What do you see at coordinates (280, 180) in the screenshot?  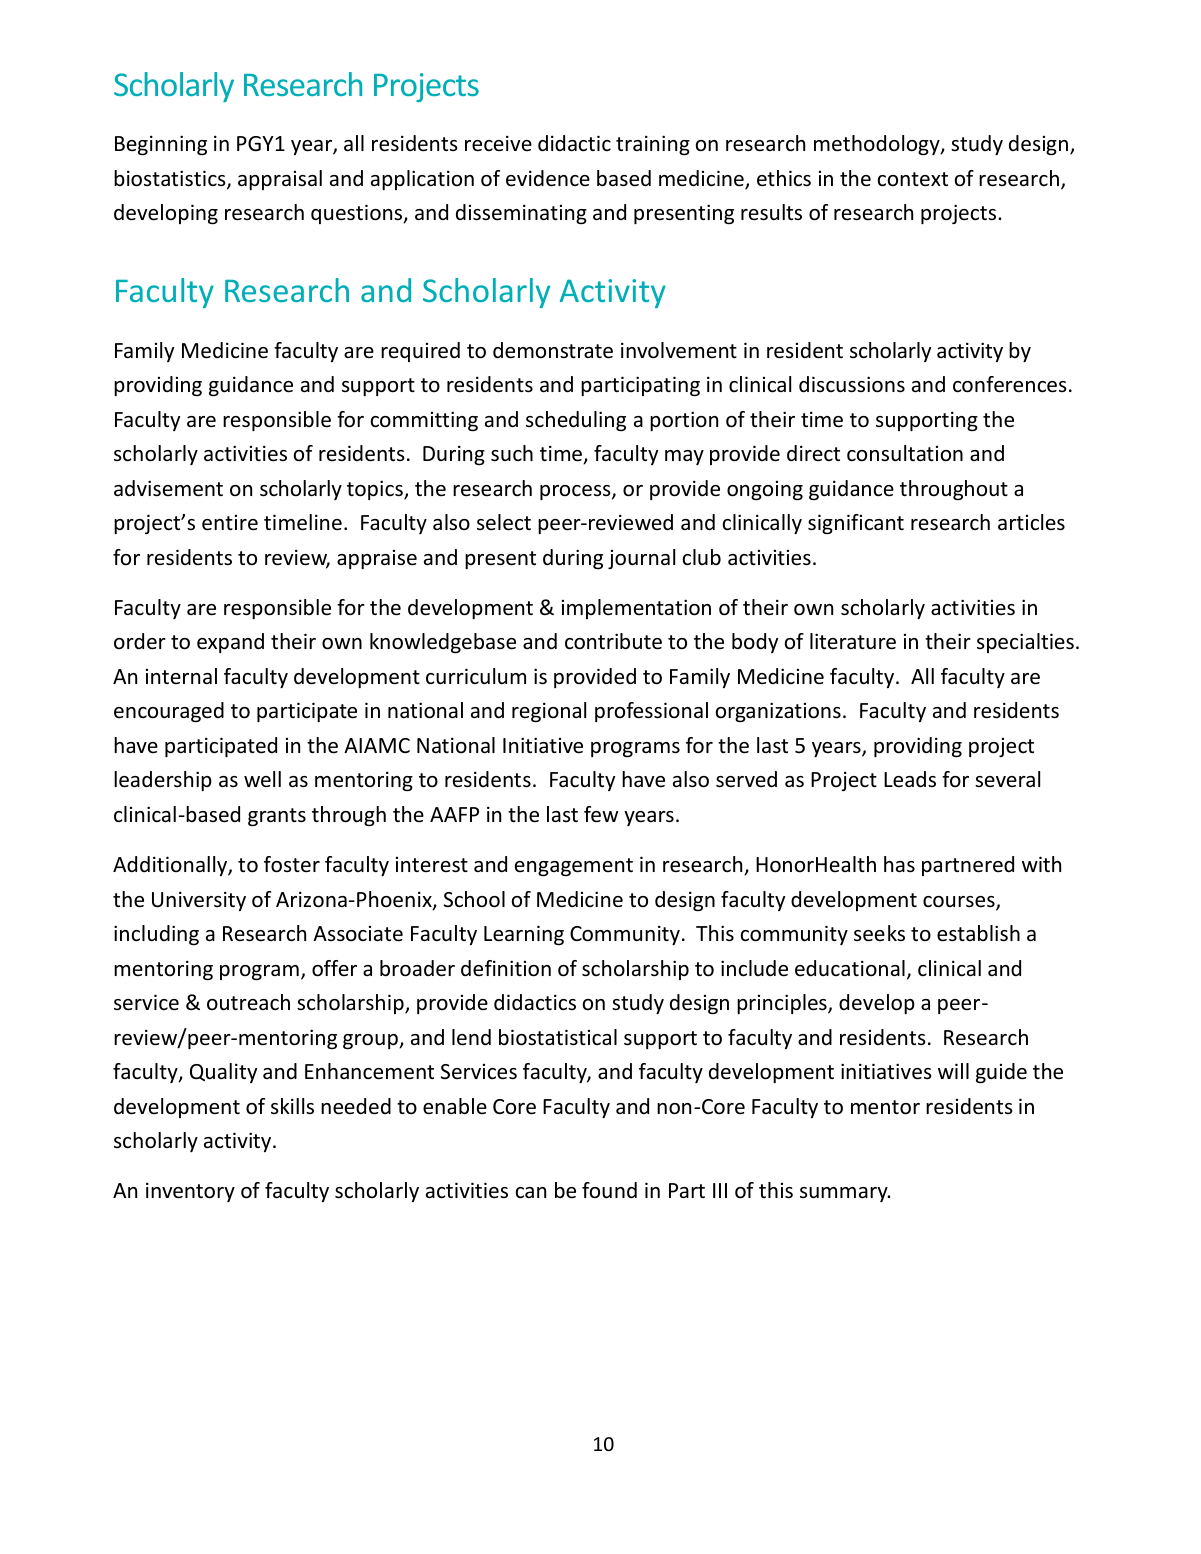 I see `appraisal` at bounding box center [280, 180].
